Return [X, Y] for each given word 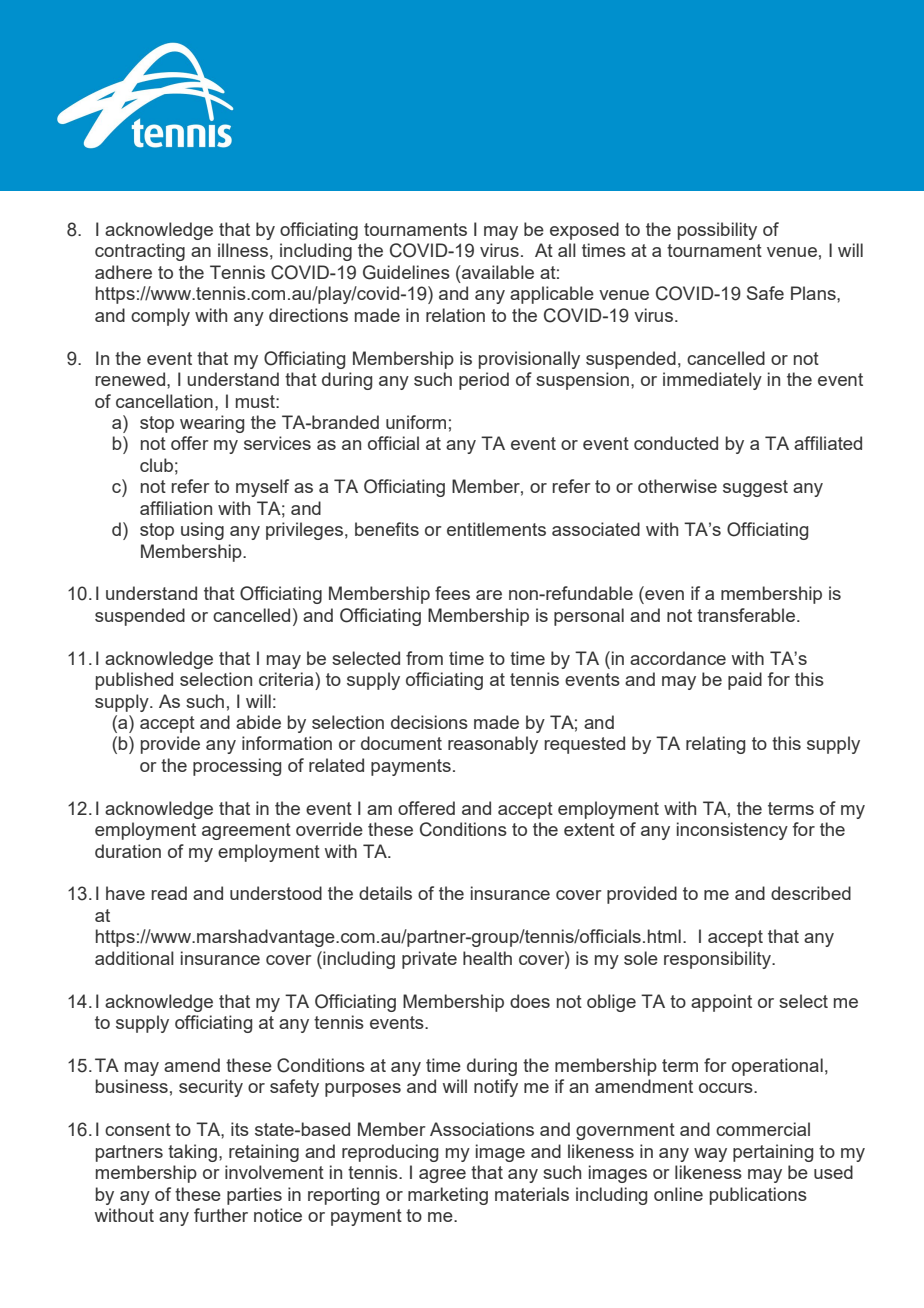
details [385, 893]
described [811, 893]
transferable [746, 615]
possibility [717, 231]
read [169, 893]
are [489, 595]
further [221, 1215]
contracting [140, 252]
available [497, 272]
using [202, 531]
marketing [448, 1196]
